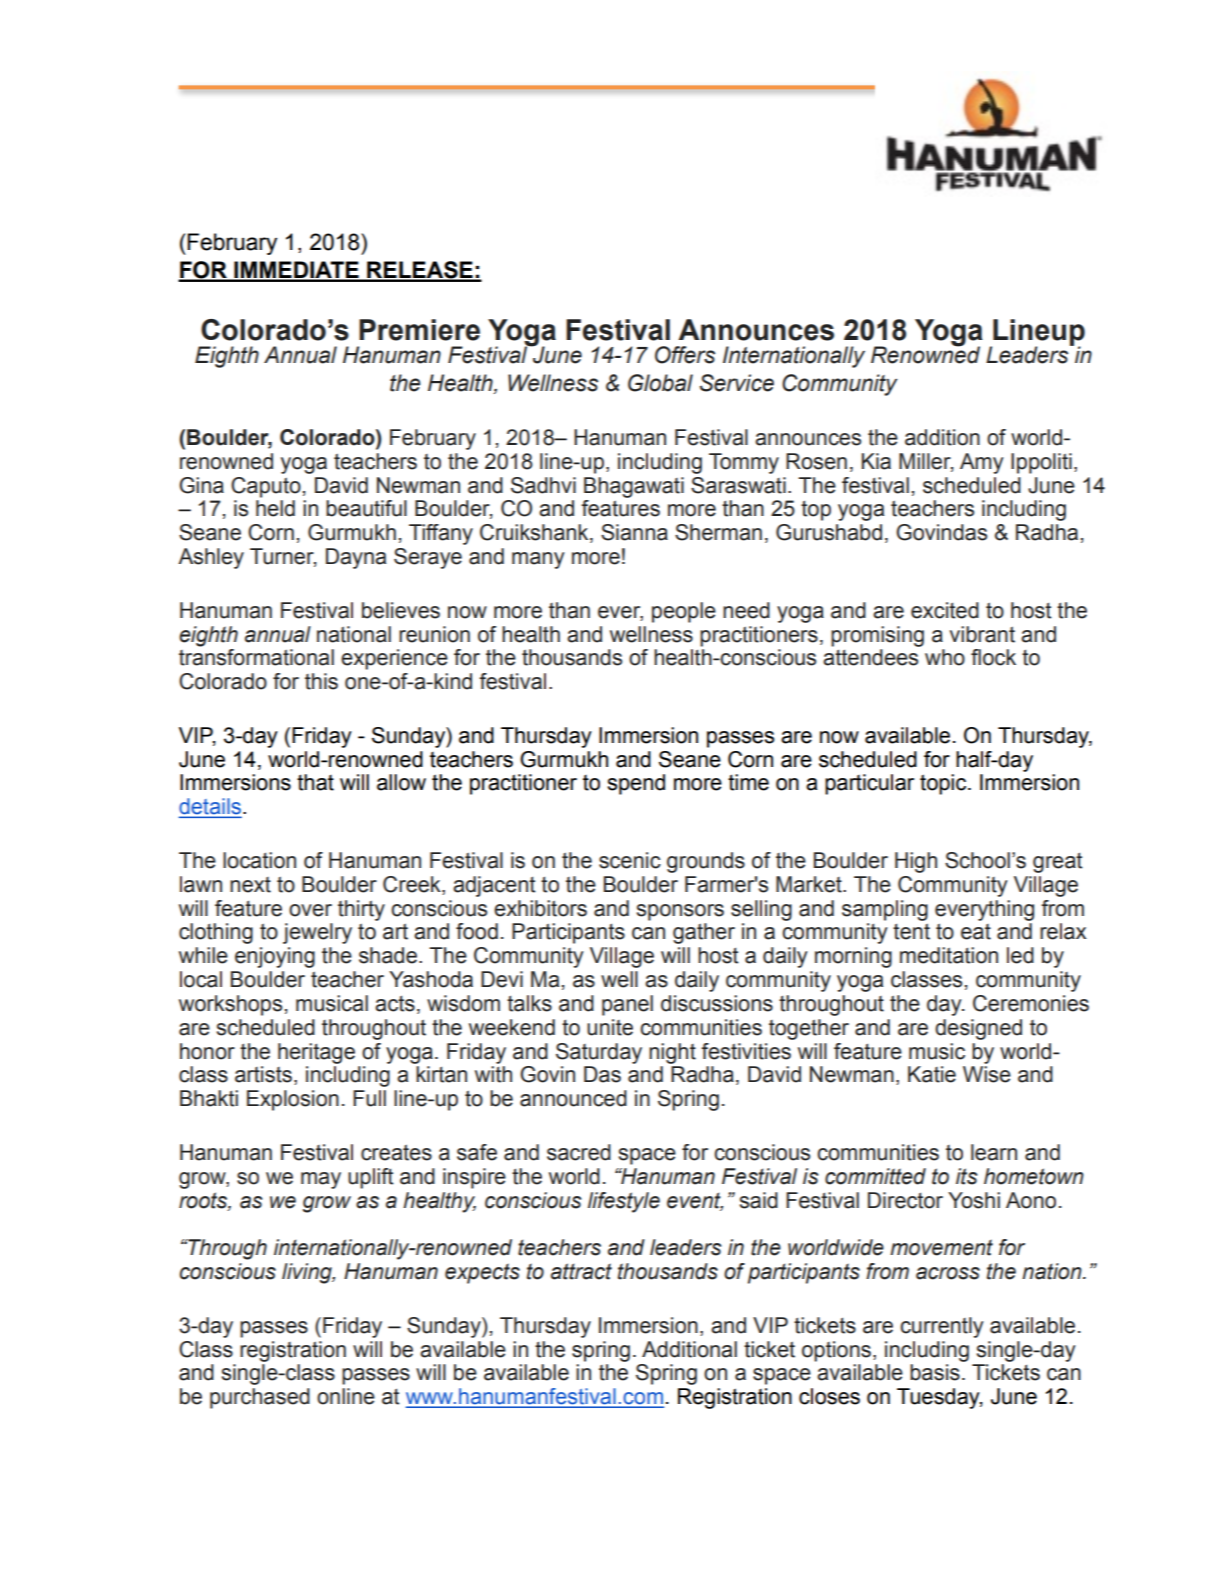 The image size is (1215, 1573). I want to click on designed, so click(978, 1029).
